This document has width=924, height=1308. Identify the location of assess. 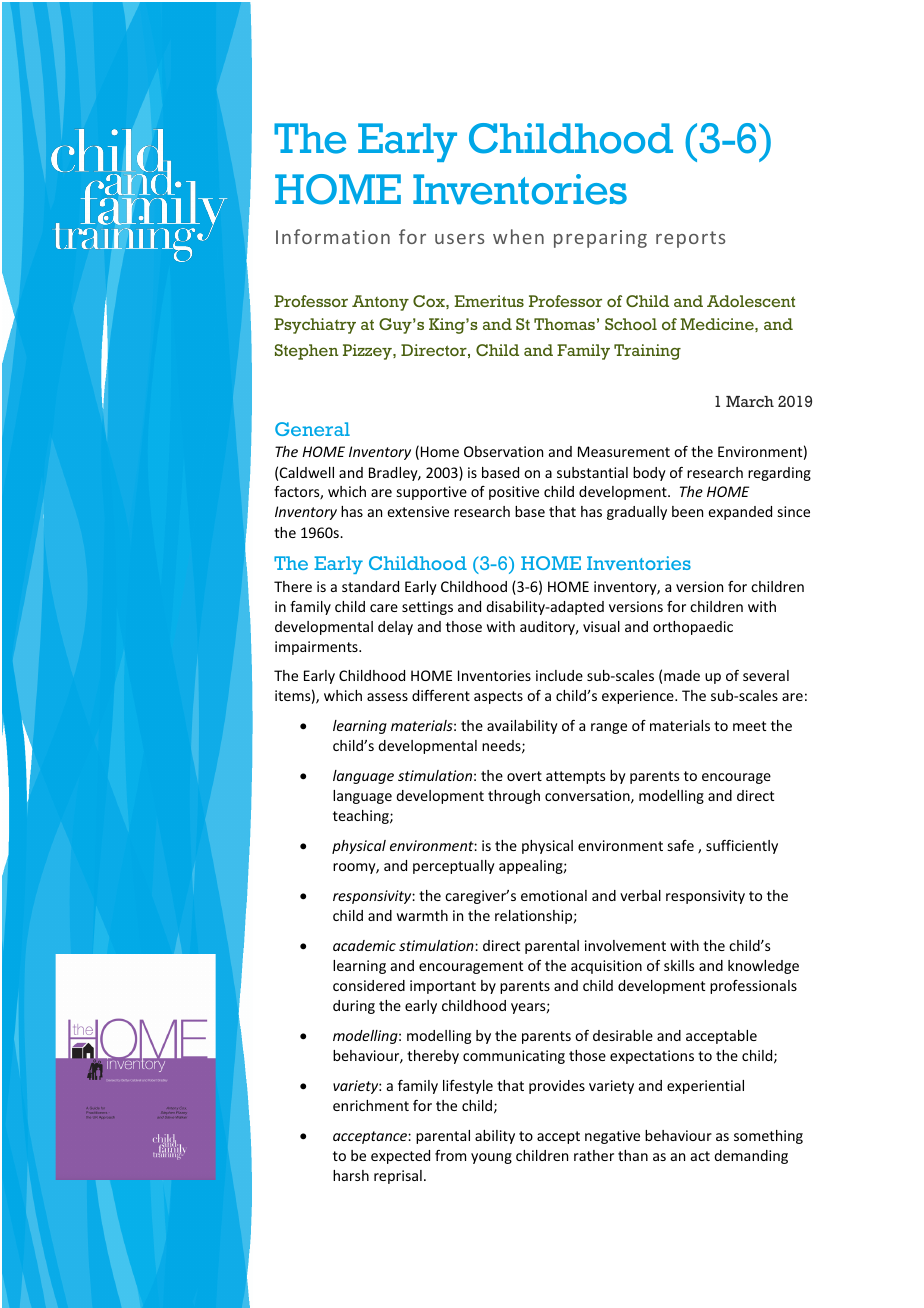
(387, 697).
